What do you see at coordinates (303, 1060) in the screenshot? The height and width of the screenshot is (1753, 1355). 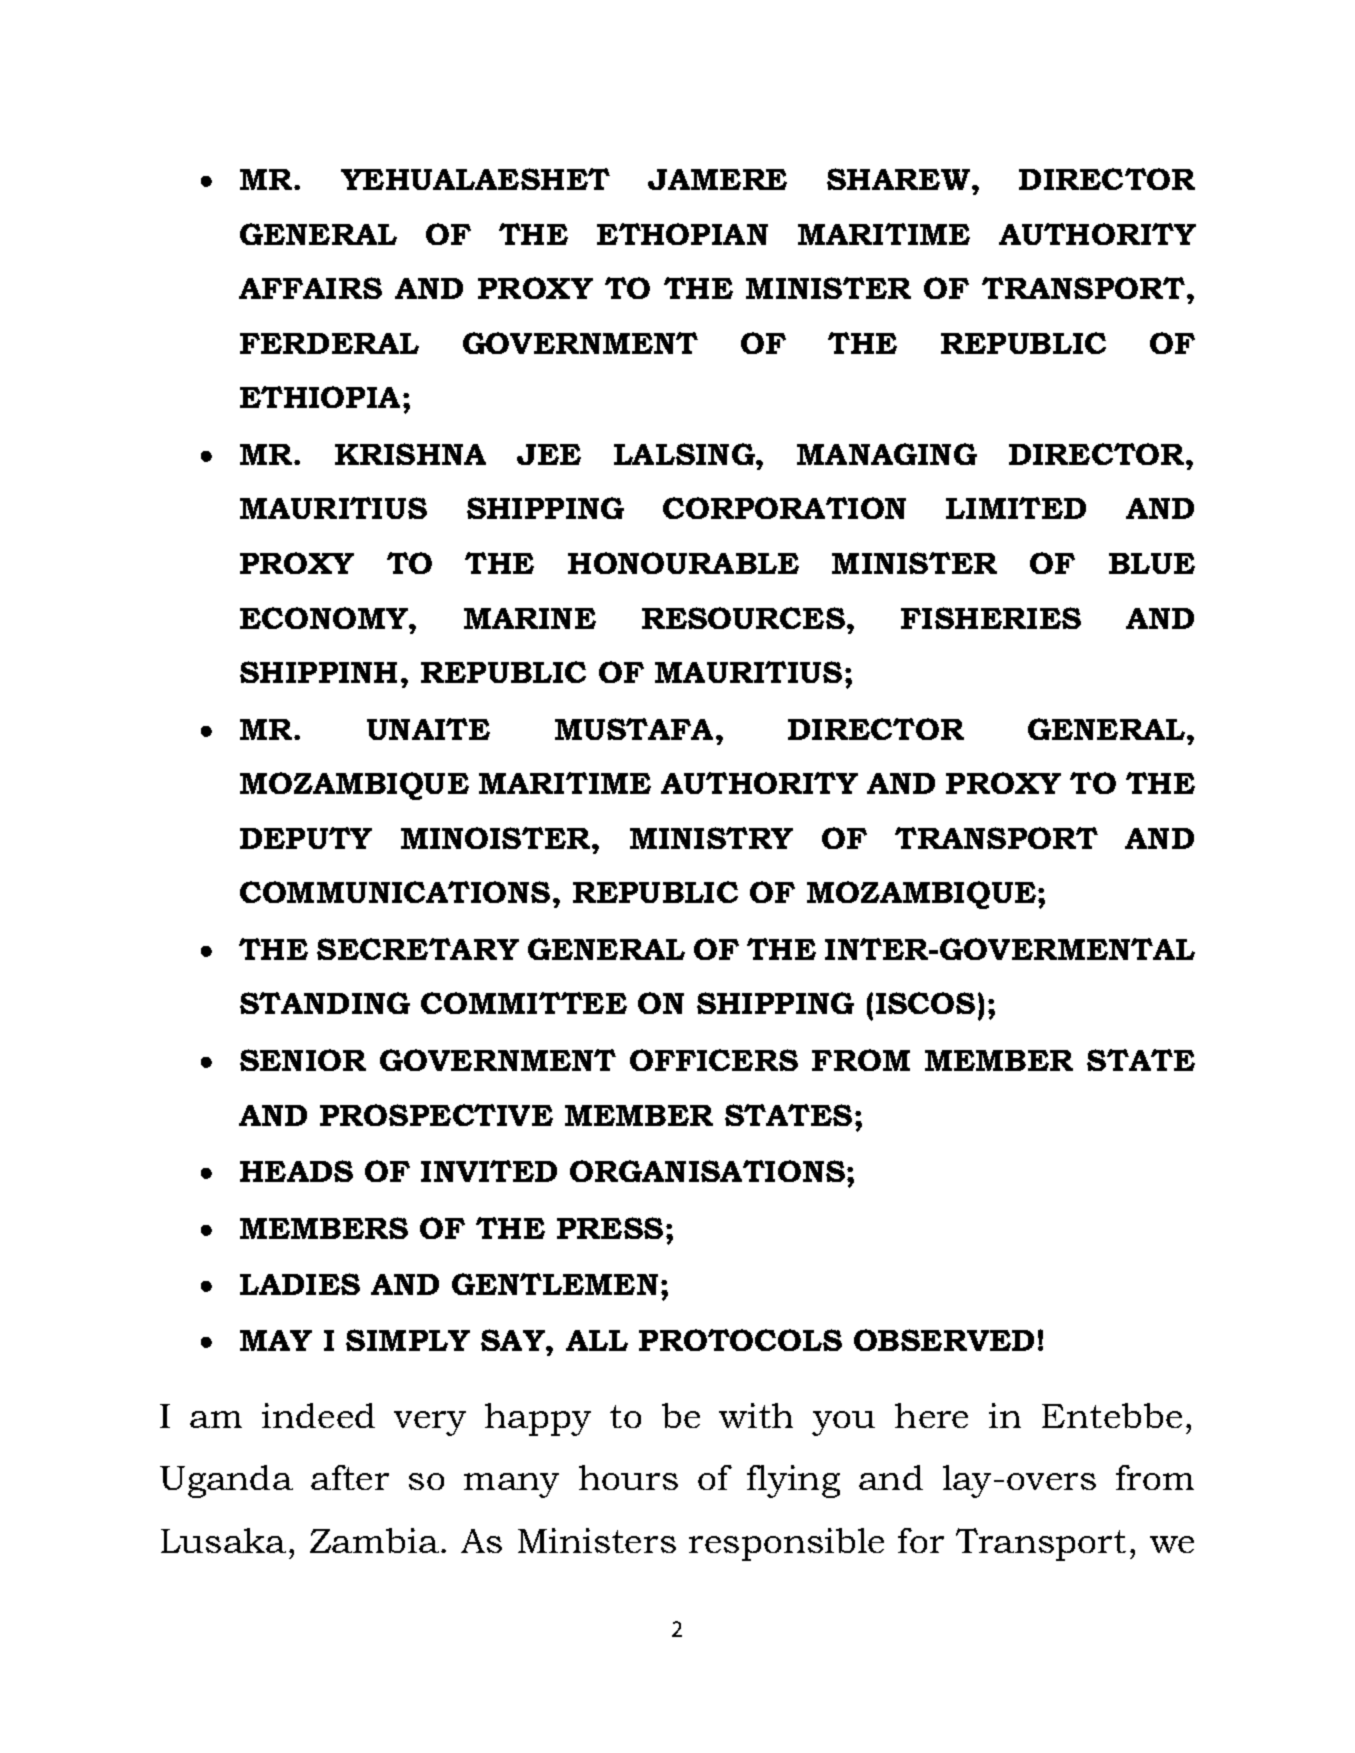 I see `SENIOR` at bounding box center [303, 1060].
